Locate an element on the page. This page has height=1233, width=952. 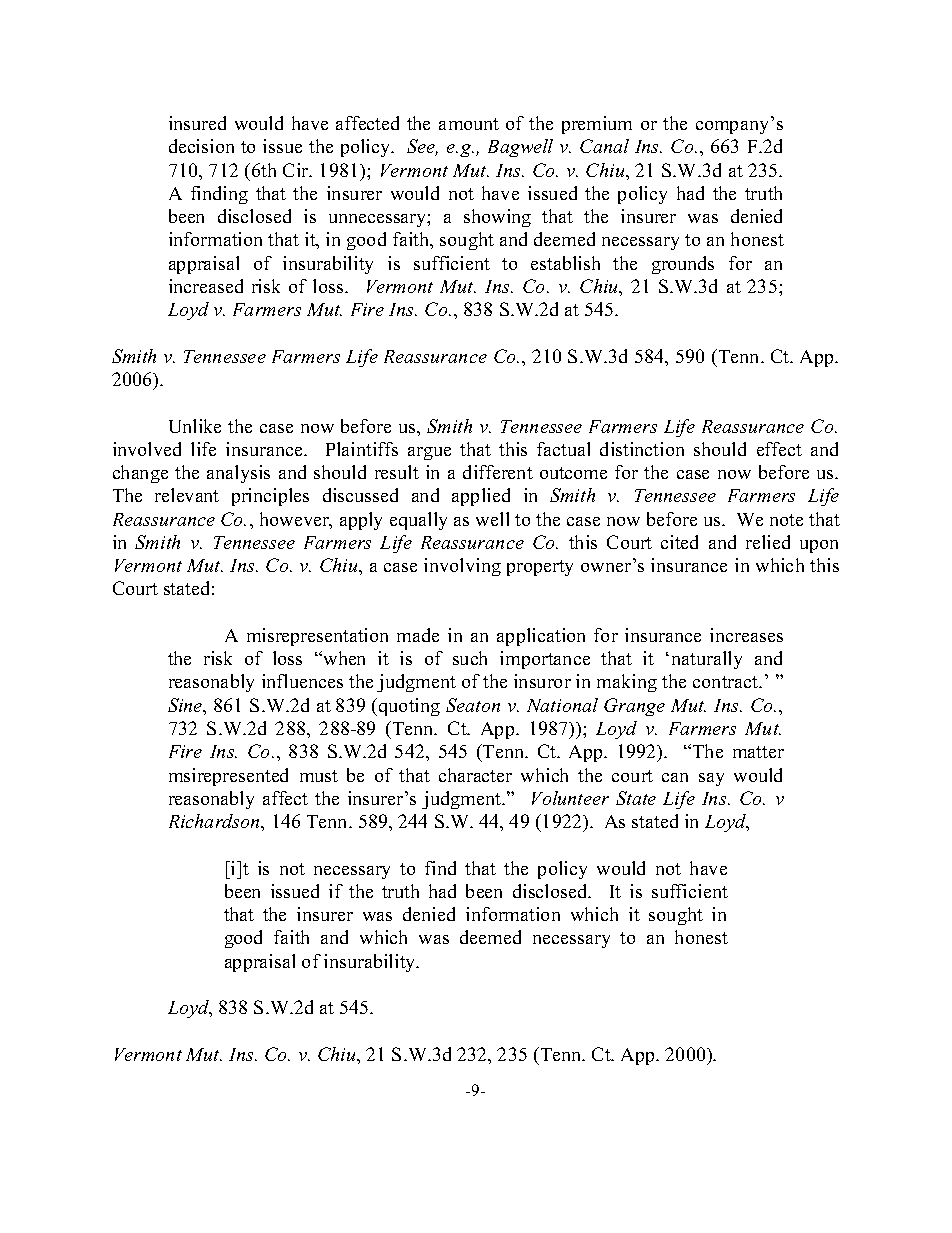
involving is located at coordinates (462, 567).
